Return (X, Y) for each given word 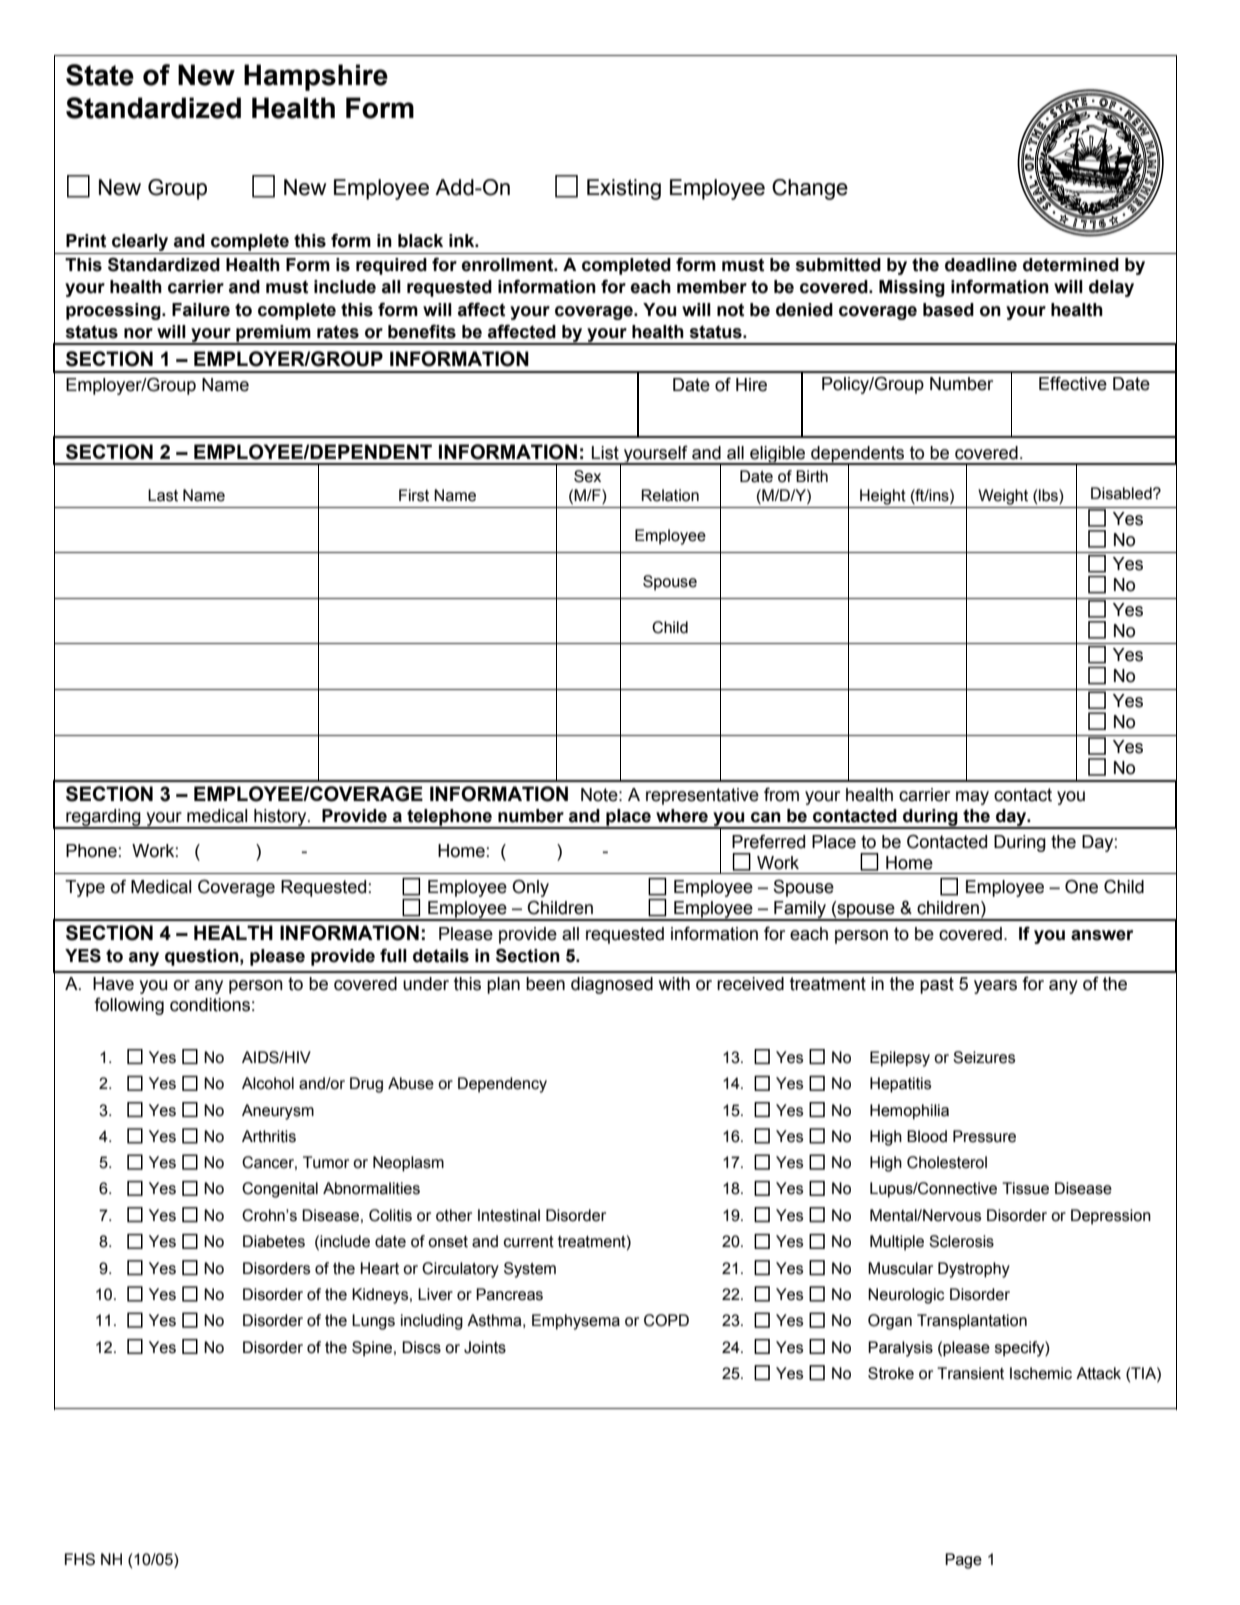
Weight (1003, 497)
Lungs (373, 1322)
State (100, 75)
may (972, 798)
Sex (587, 476)
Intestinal (509, 1215)
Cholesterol (947, 1162)
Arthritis (269, 1136)
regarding (103, 819)
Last (163, 495)
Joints (485, 1347)
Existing (624, 189)
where (682, 816)
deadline (981, 265)
